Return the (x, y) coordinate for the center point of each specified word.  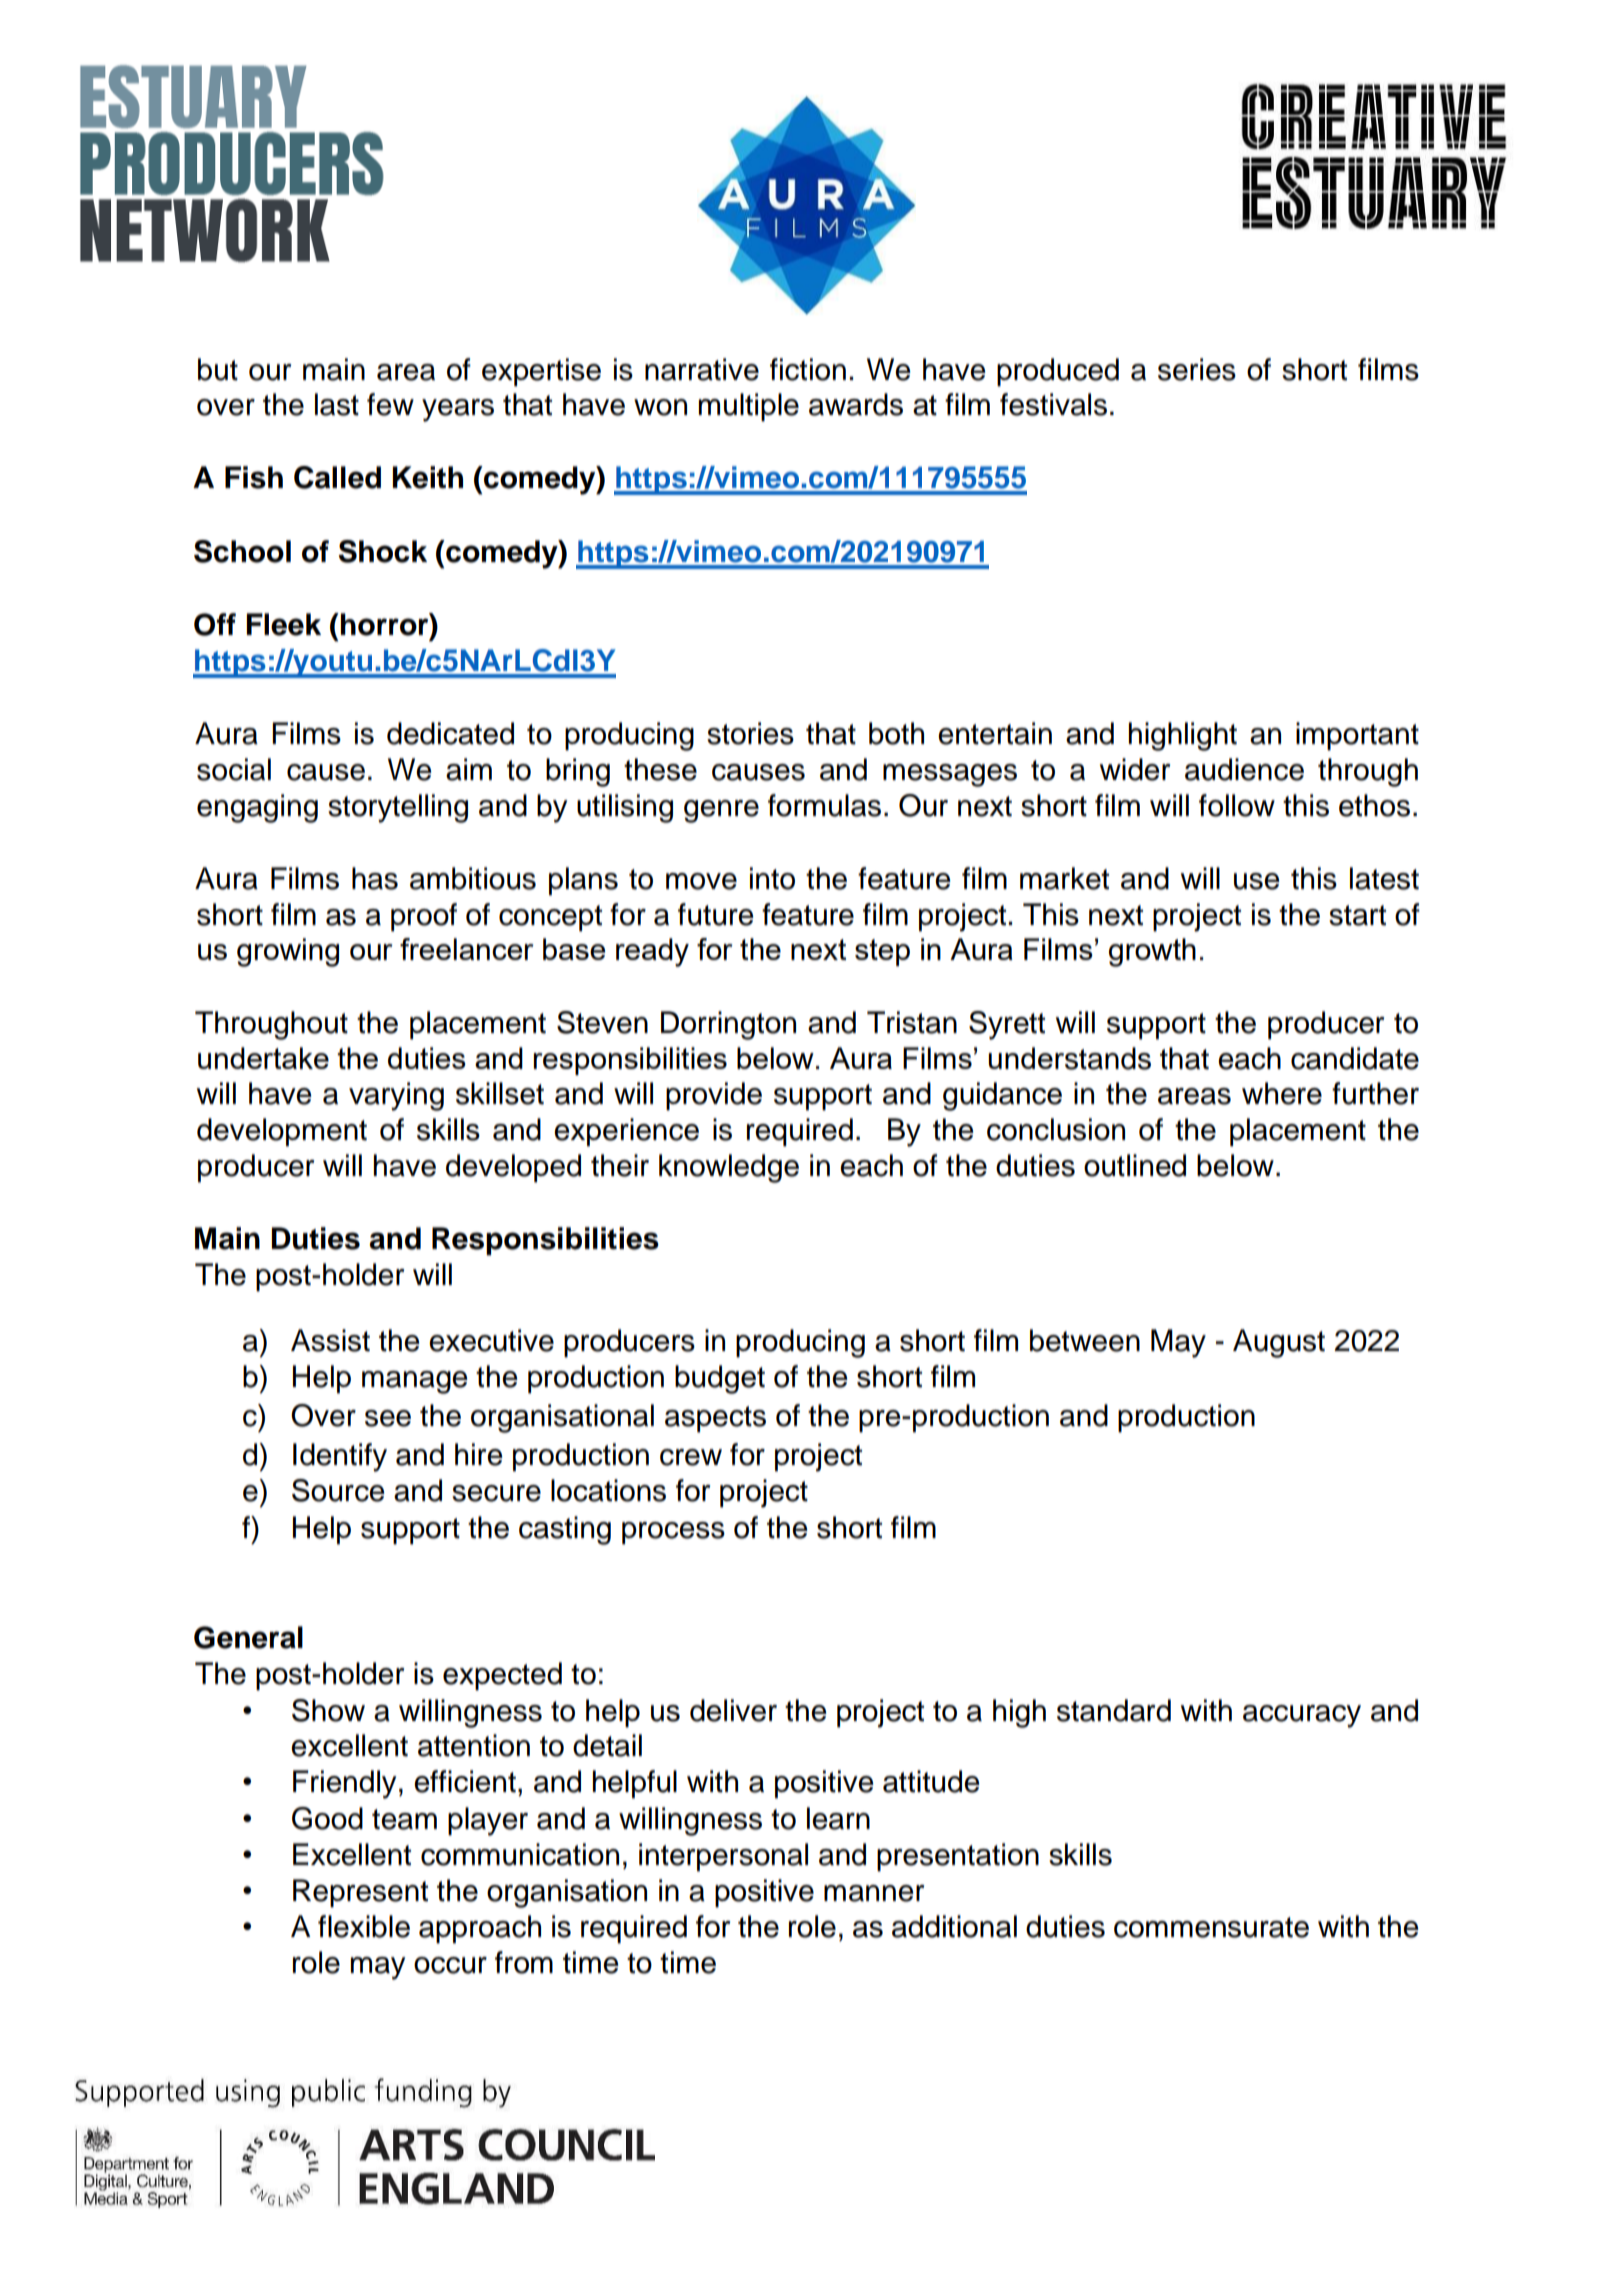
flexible (364, 1926)
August (1279, 1343)
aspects (715, 1419)
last (337, 404)
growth (1152, 952)
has (375, 878)
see (388, 1418)
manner (874, 1893)
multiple (749, 407)
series (1197, 369)
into (772, 878)
